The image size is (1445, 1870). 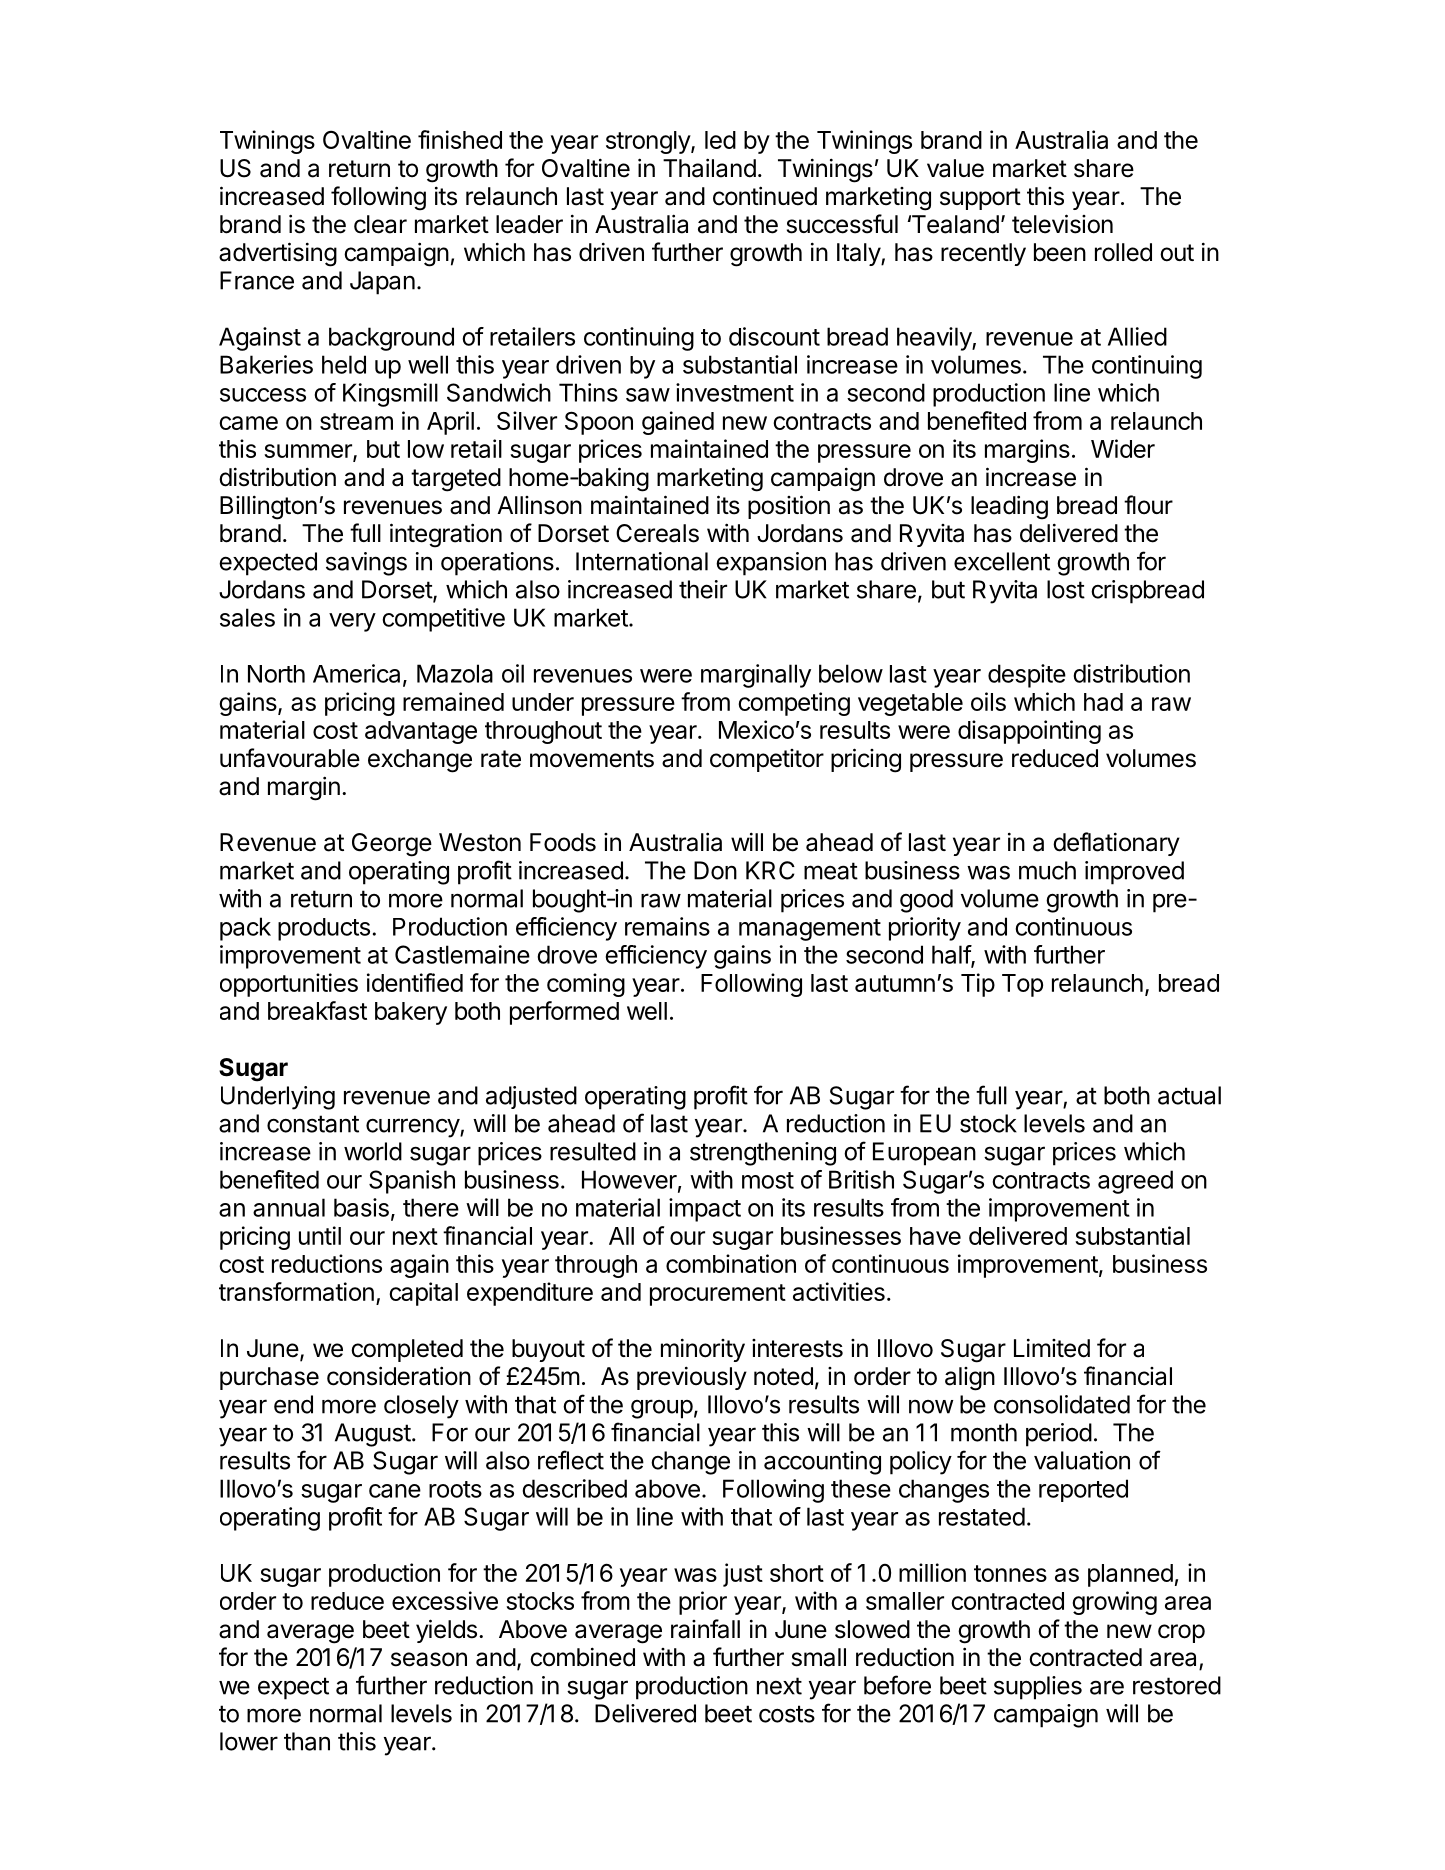 I want to click on supplies, so click(x=1038, y=1688).
